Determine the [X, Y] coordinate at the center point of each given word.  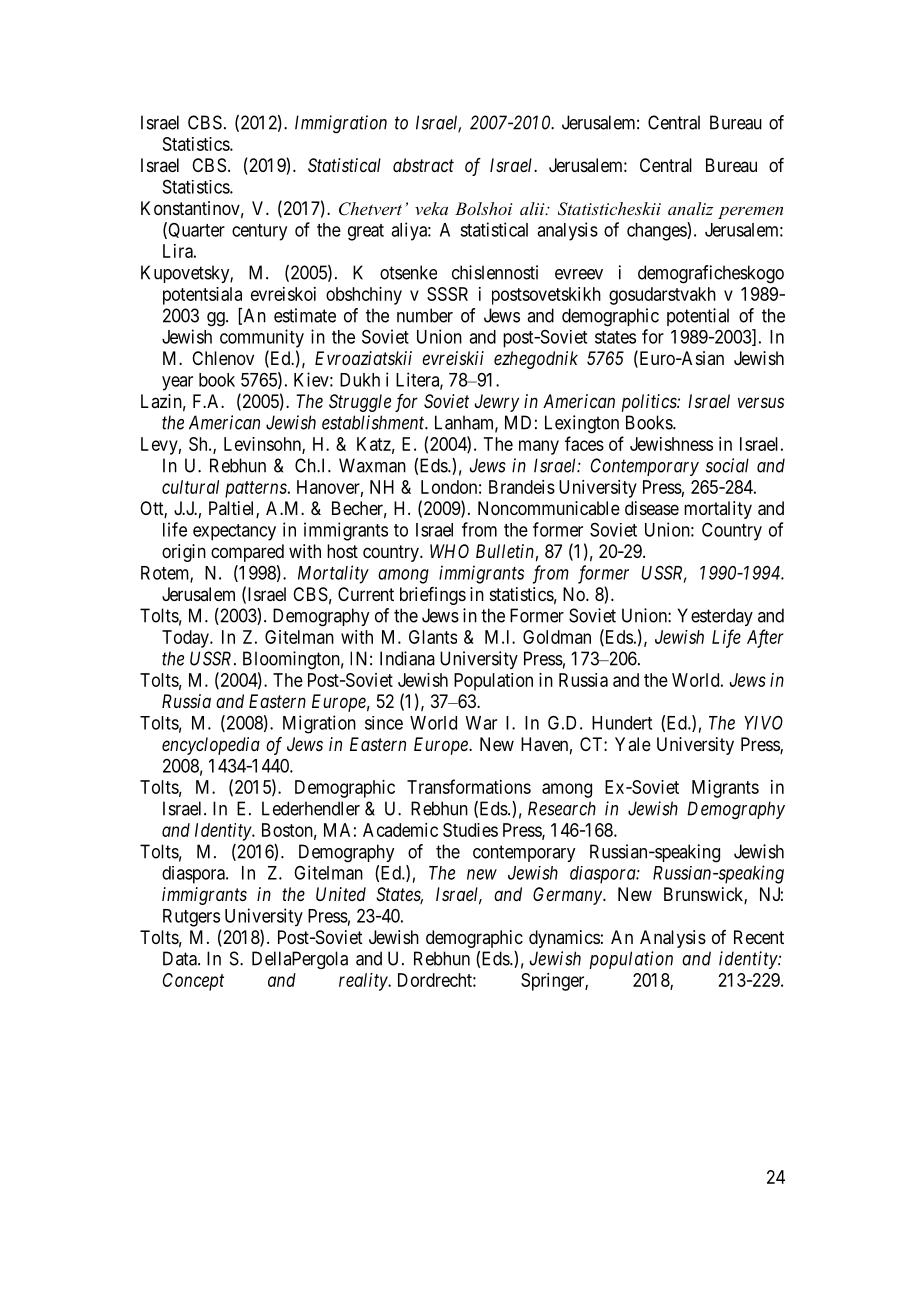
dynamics [564, 939]
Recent [759, 937]
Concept [193, 982]
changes [657, 231]
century [259, 232]
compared [247, 553]
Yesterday [715, 617]
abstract [423, 165]
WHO [449, 551]
